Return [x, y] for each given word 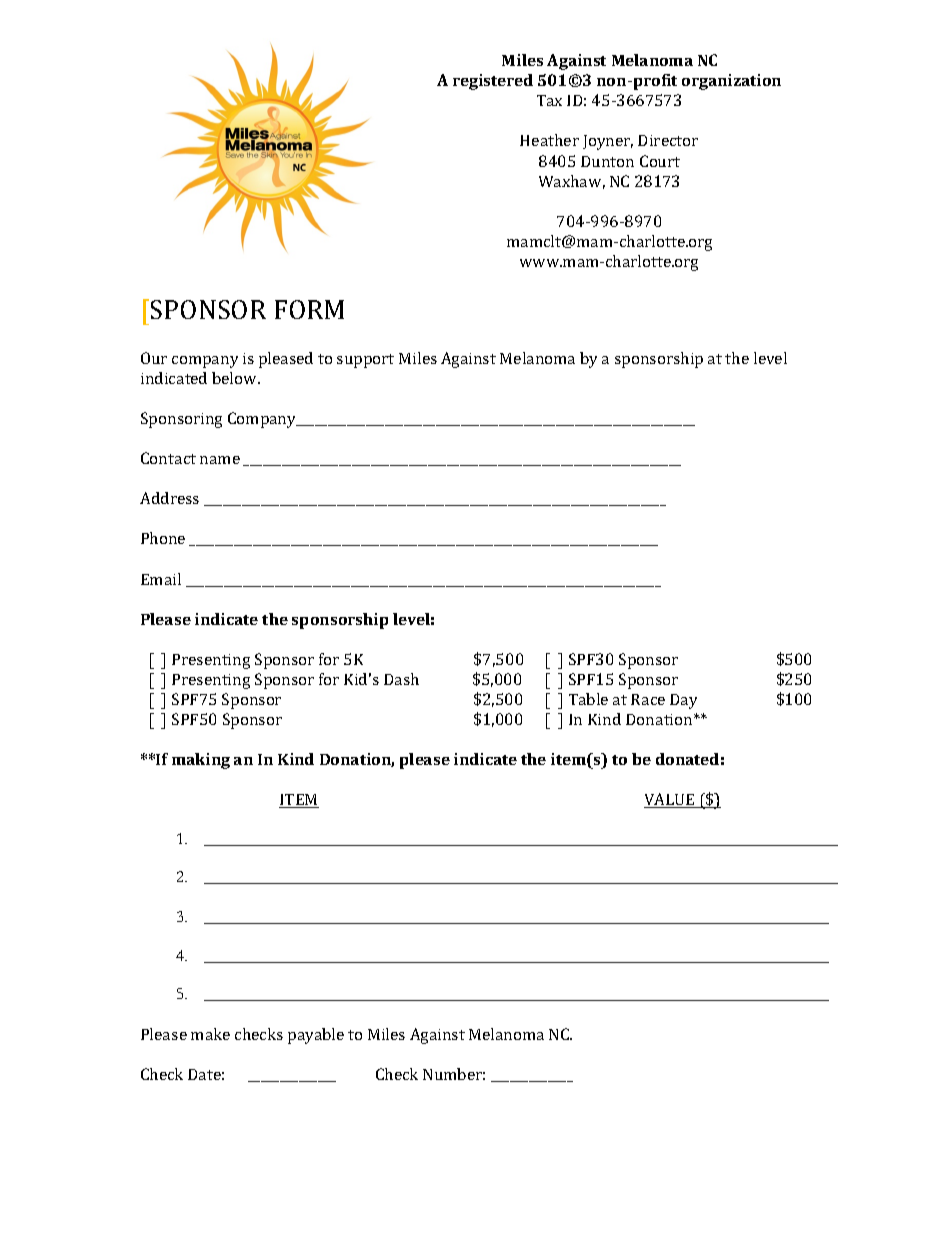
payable [316, 1036]
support [365, 361]
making [201, 761]
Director [668, 140]
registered [493, 82]
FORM [309, 309]
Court [660, 161]
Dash [401, 679]
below [235, 378]
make [210, 1034]
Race [648, 699]
